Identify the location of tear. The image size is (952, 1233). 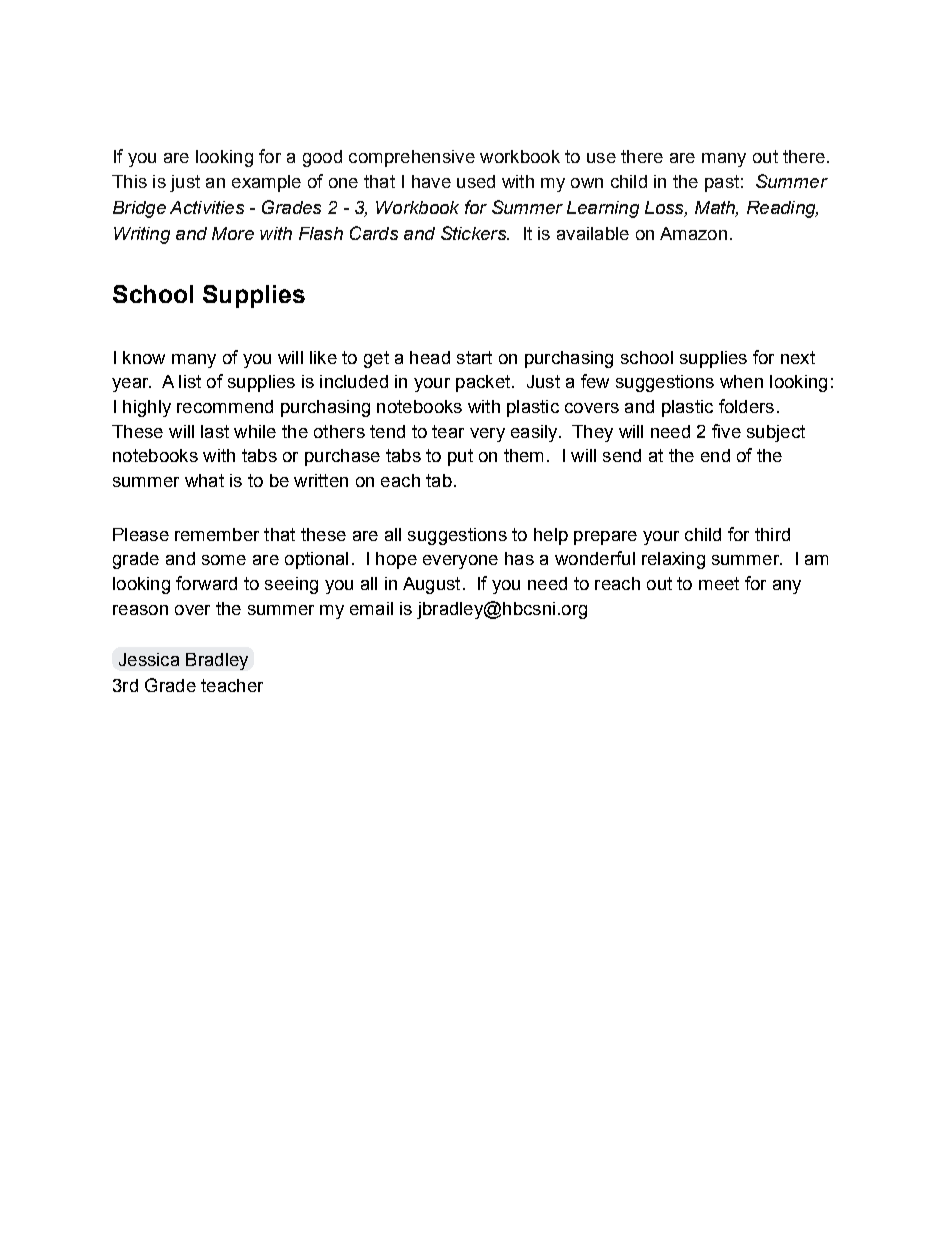
(448, 431).
